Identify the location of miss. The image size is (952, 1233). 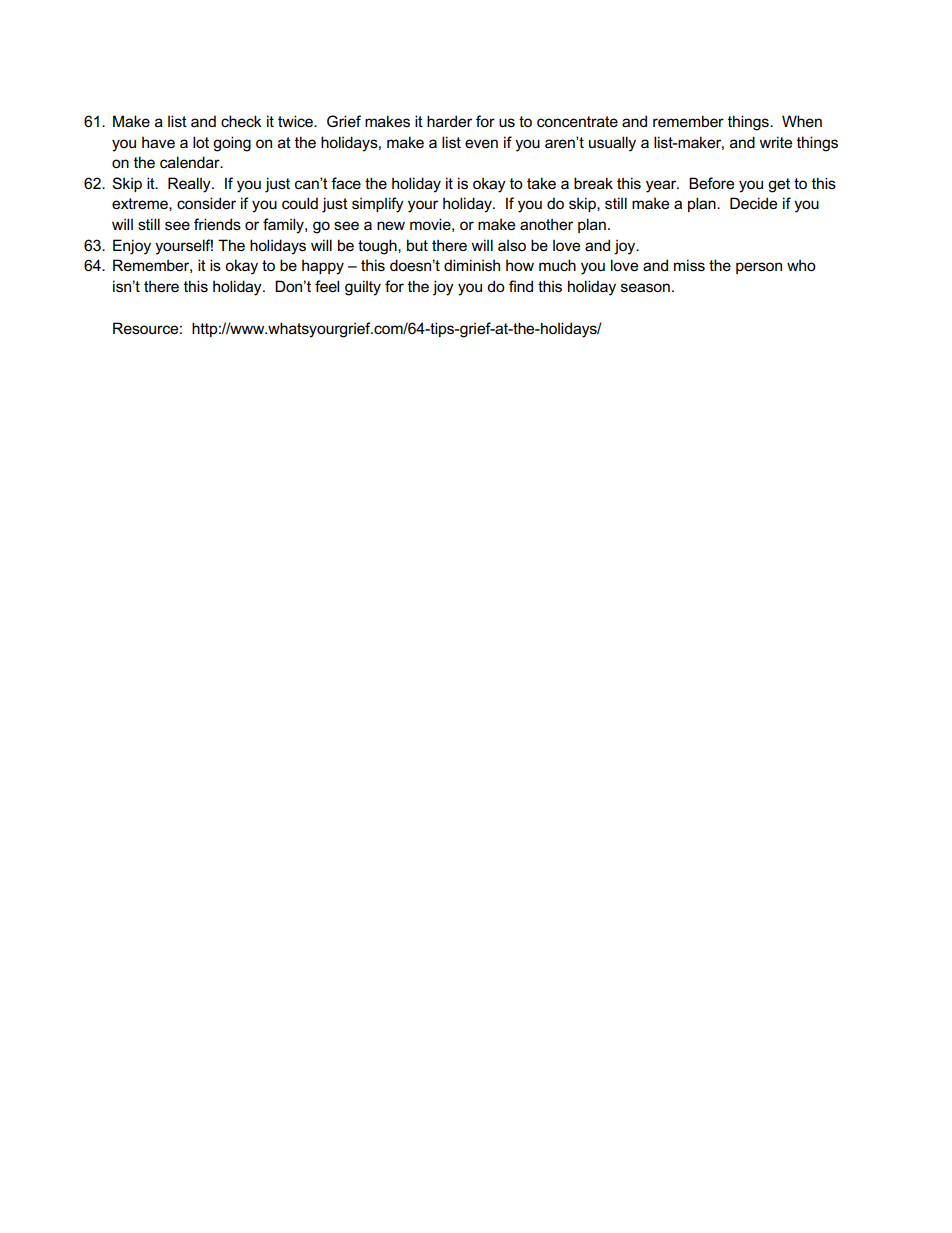
(689, 265).
